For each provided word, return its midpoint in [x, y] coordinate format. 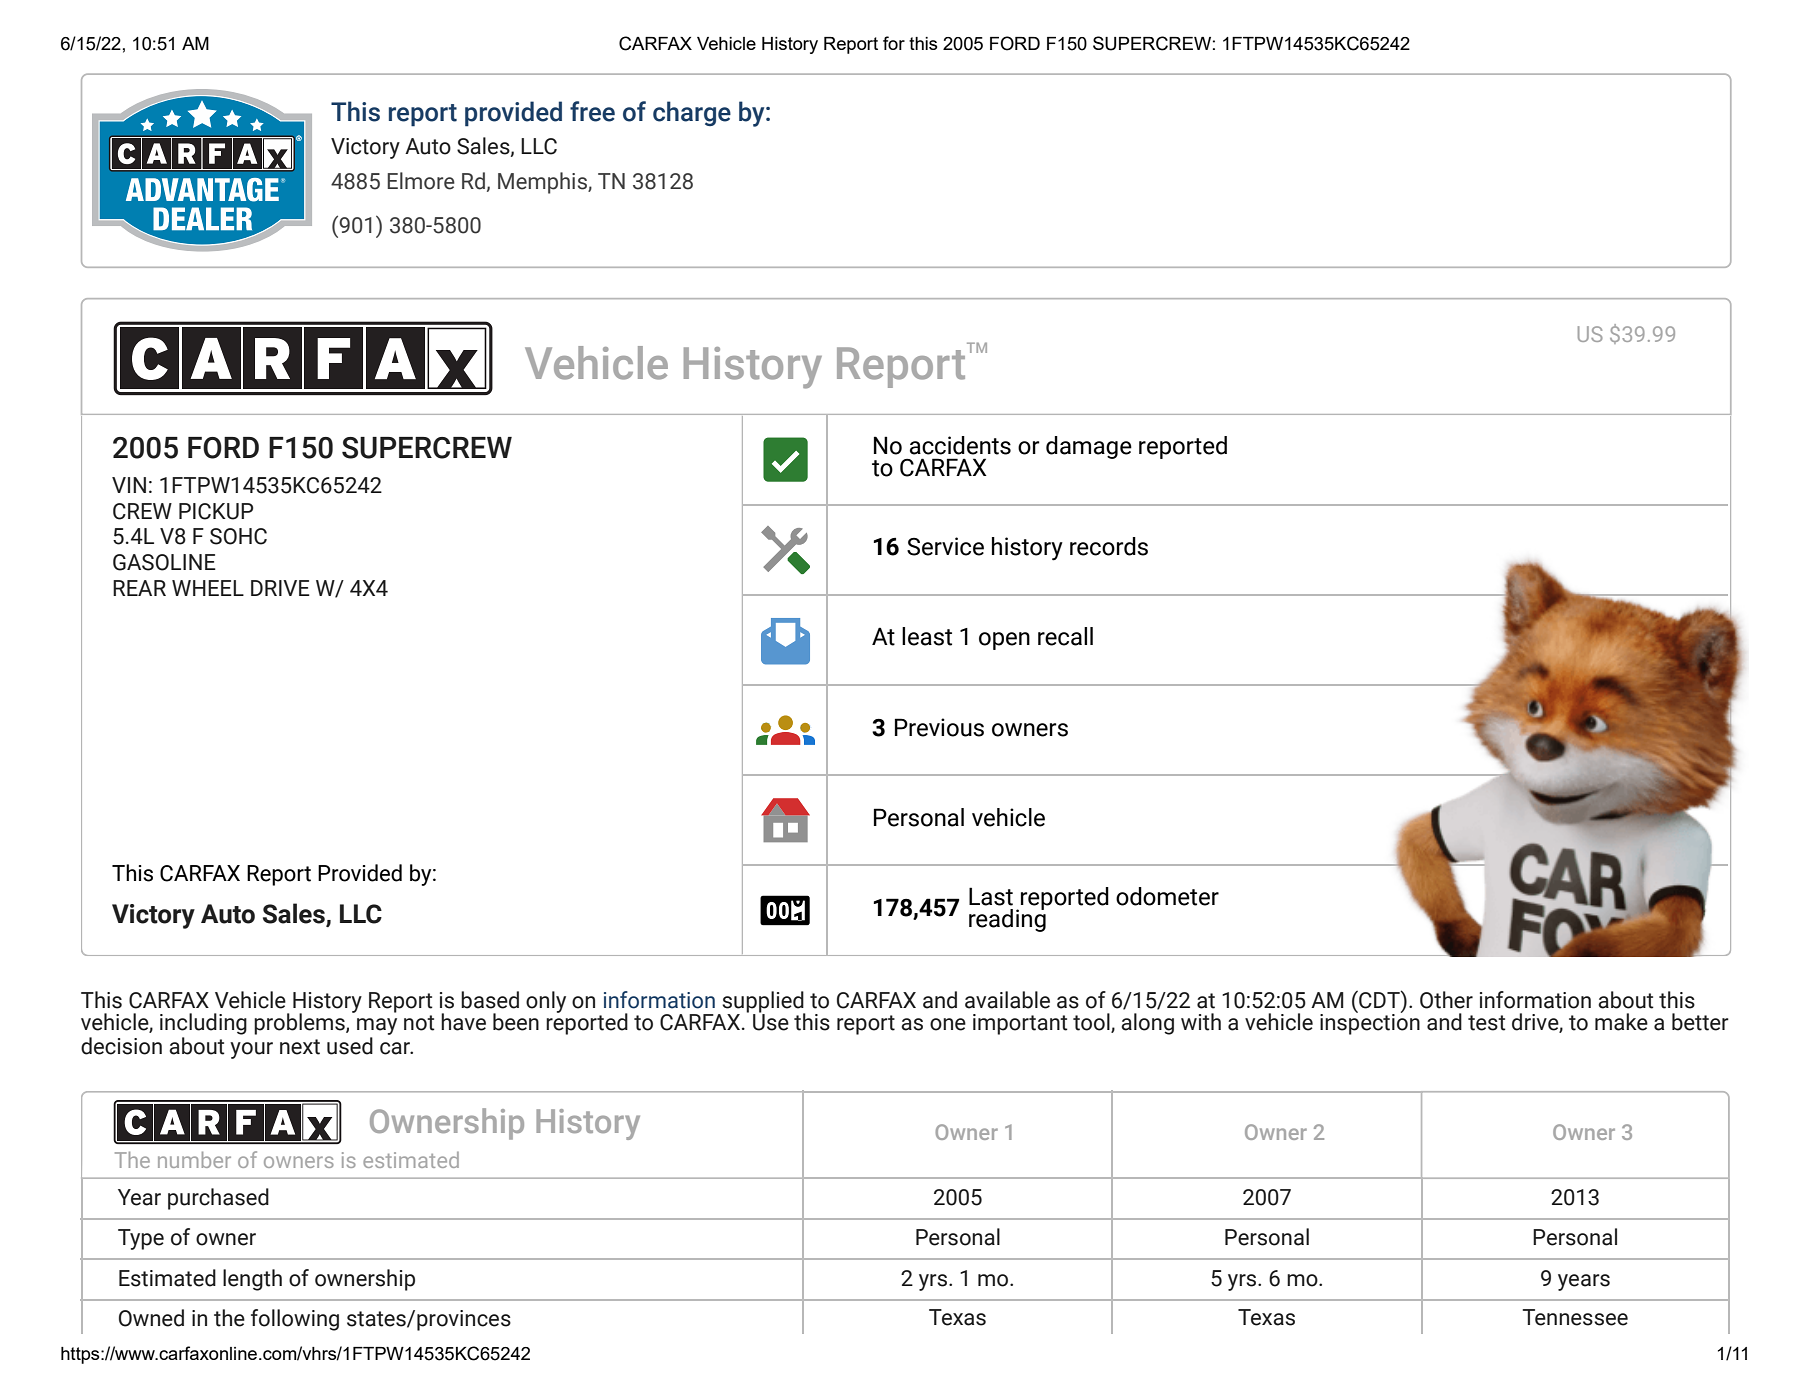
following [295, 1320]
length [252, 1280]
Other [1446, 1000]
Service [945, 546]
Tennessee [1575, 1317]
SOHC [238, 536]
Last [991, 896]
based [490, 1000]
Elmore [421, 181]
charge [692, 113]
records [1109, 546]
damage [1089, 447]
